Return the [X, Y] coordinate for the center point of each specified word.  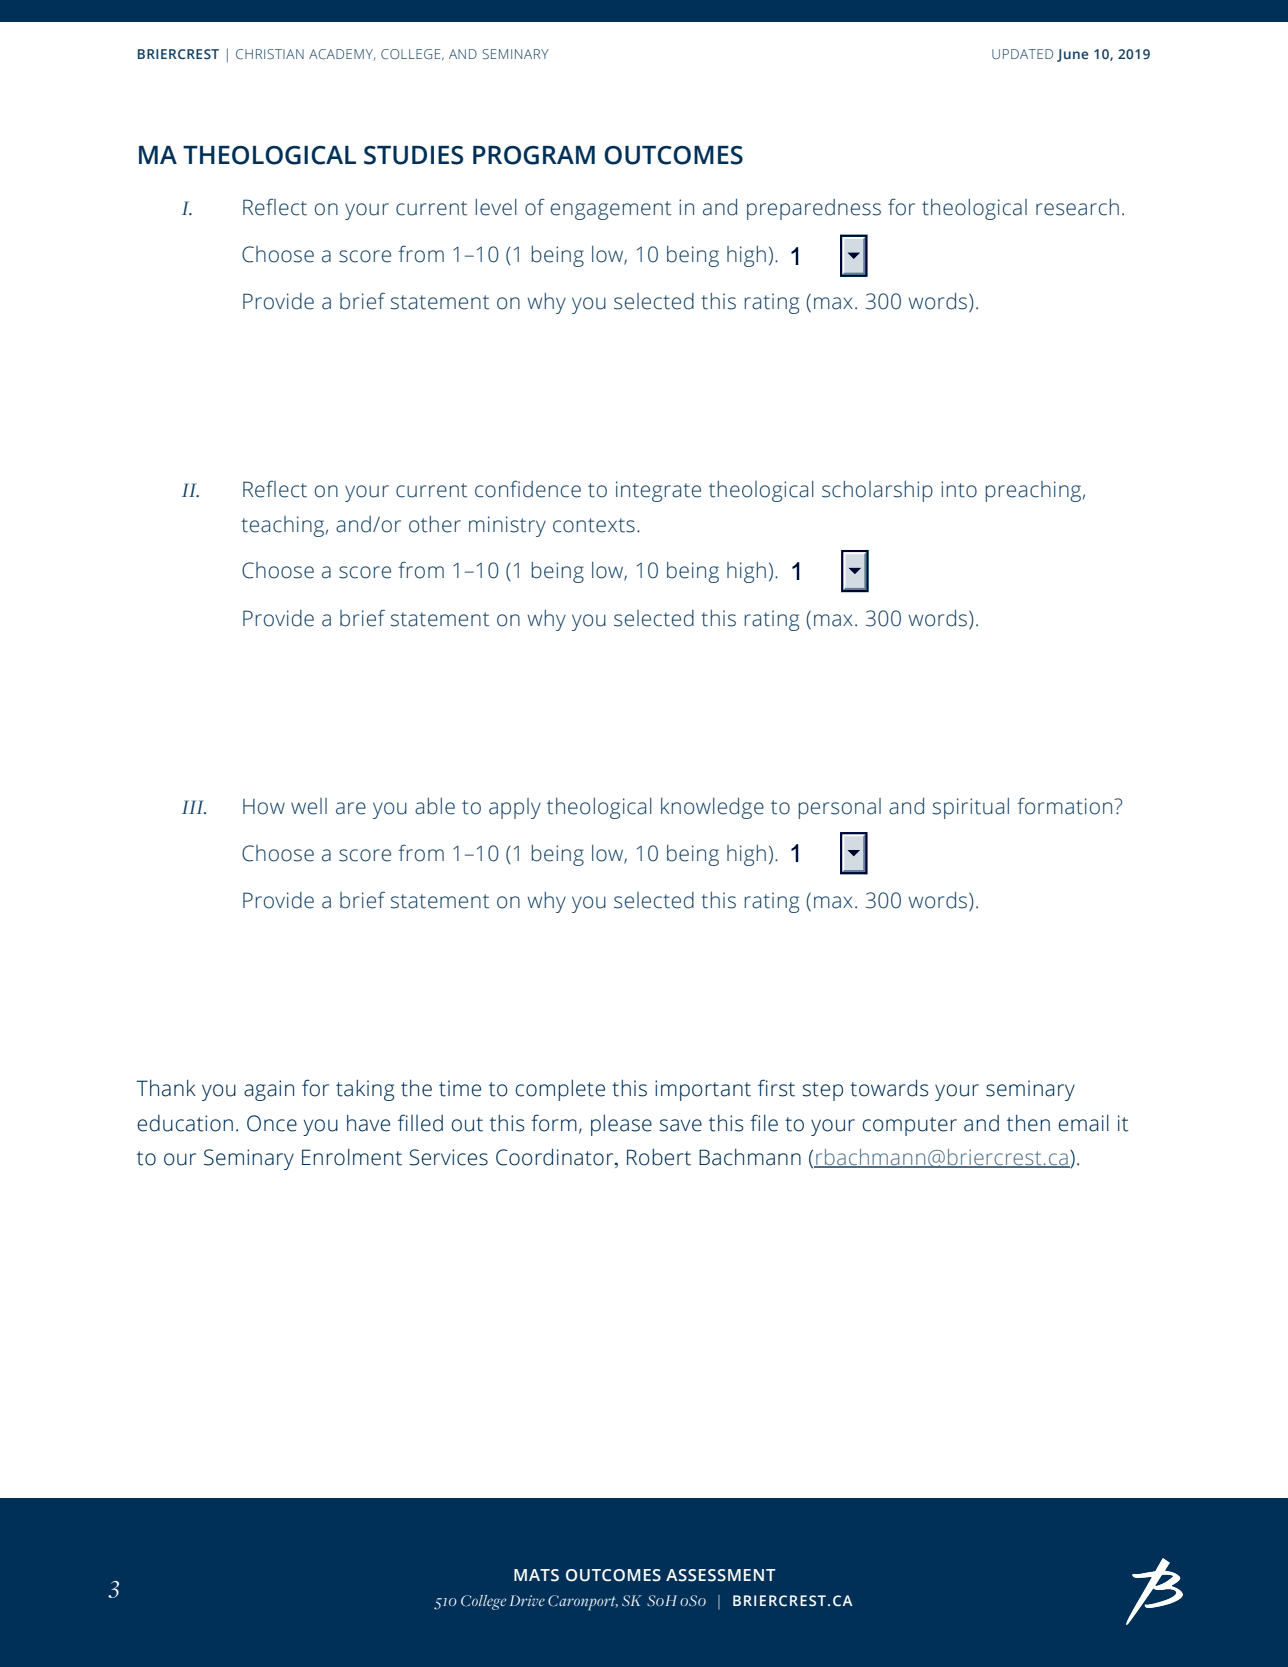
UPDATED [1022, 54]
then [1028, 1123]
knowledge [712, 808]
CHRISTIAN [270, 54]
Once [272, 1123]
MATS [536, 1575]
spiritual [971, 808]
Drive [527, 1600]
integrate [658, 491]
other [435, 524]
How [264, 807]
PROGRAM [534, 155]
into [959, 489]
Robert [659, 1157]
